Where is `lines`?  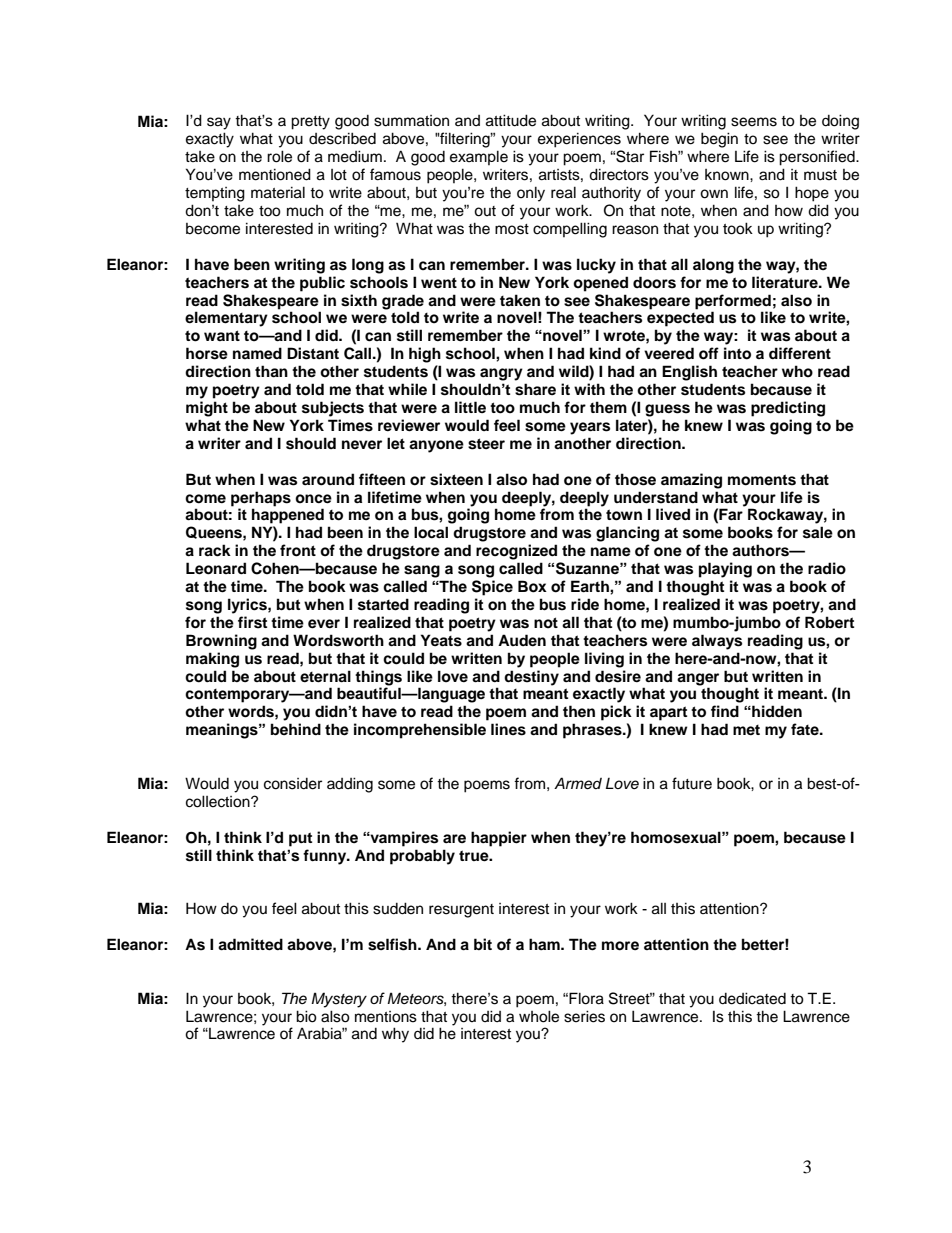 lines is located at coordinates (508, 729).
